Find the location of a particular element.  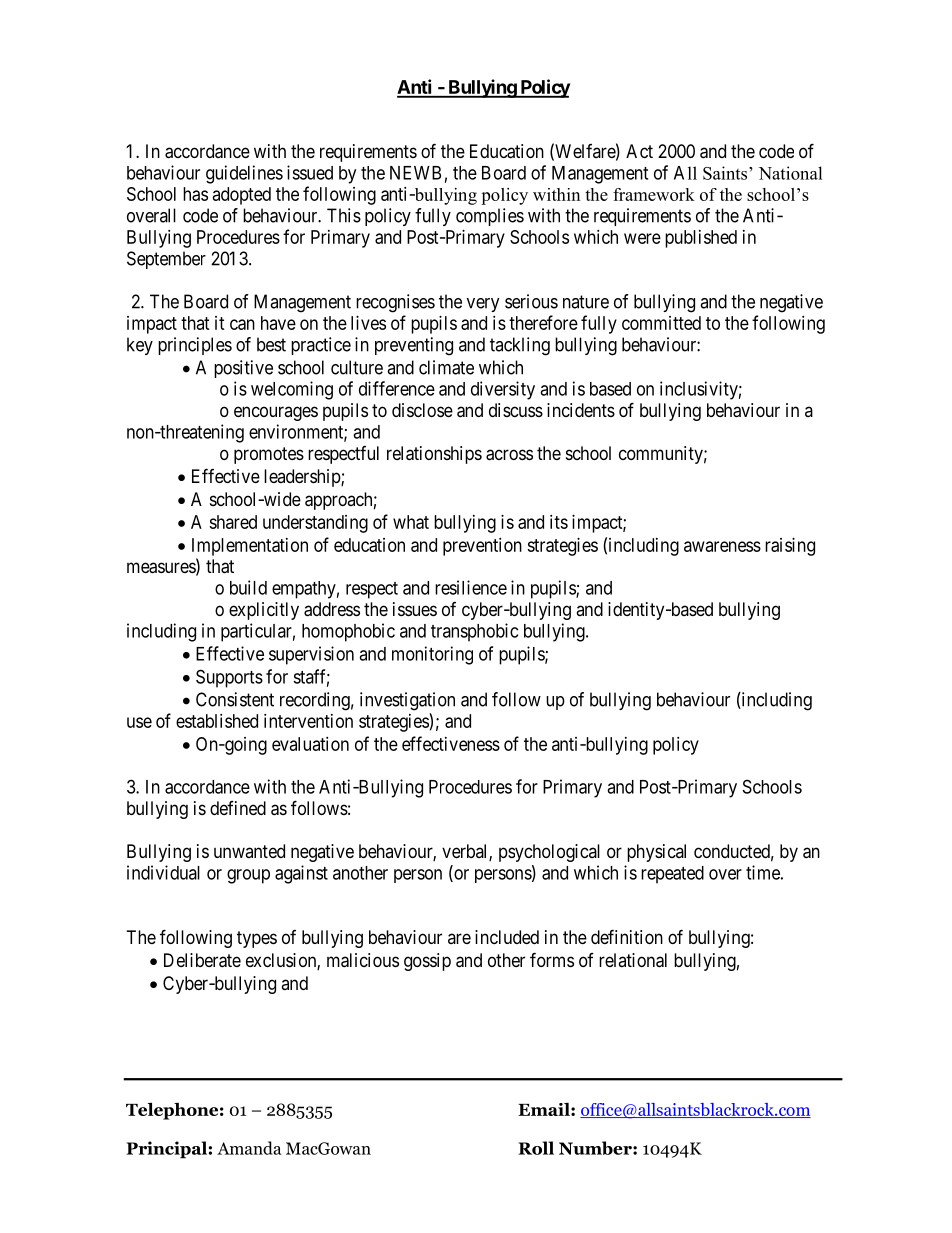

has is located at coordinates (195, 194).
